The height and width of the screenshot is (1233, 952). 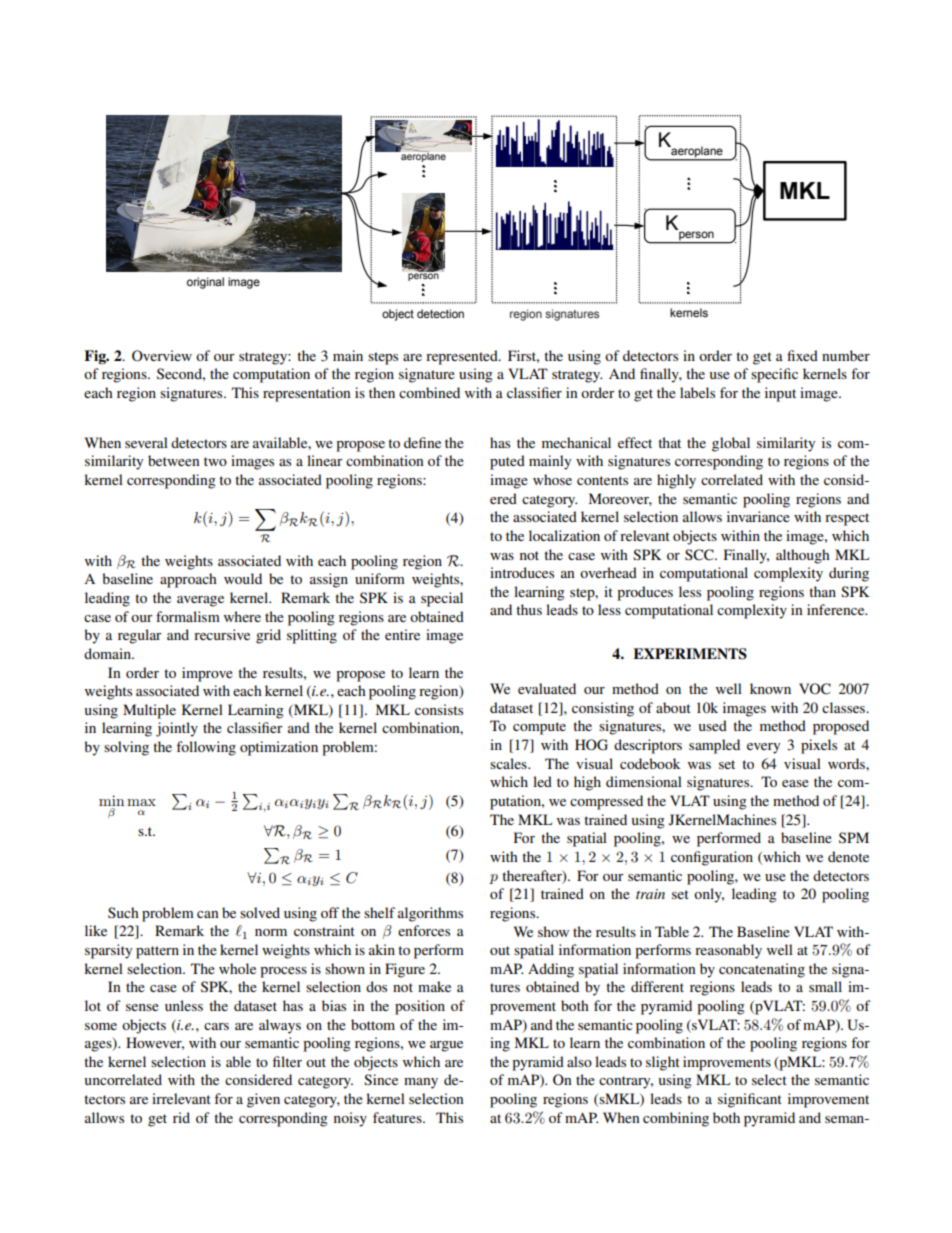 What do you see at coordinates (421, 1083) in the screenshot?
I see `many` at bounding box center [421, 1083].
